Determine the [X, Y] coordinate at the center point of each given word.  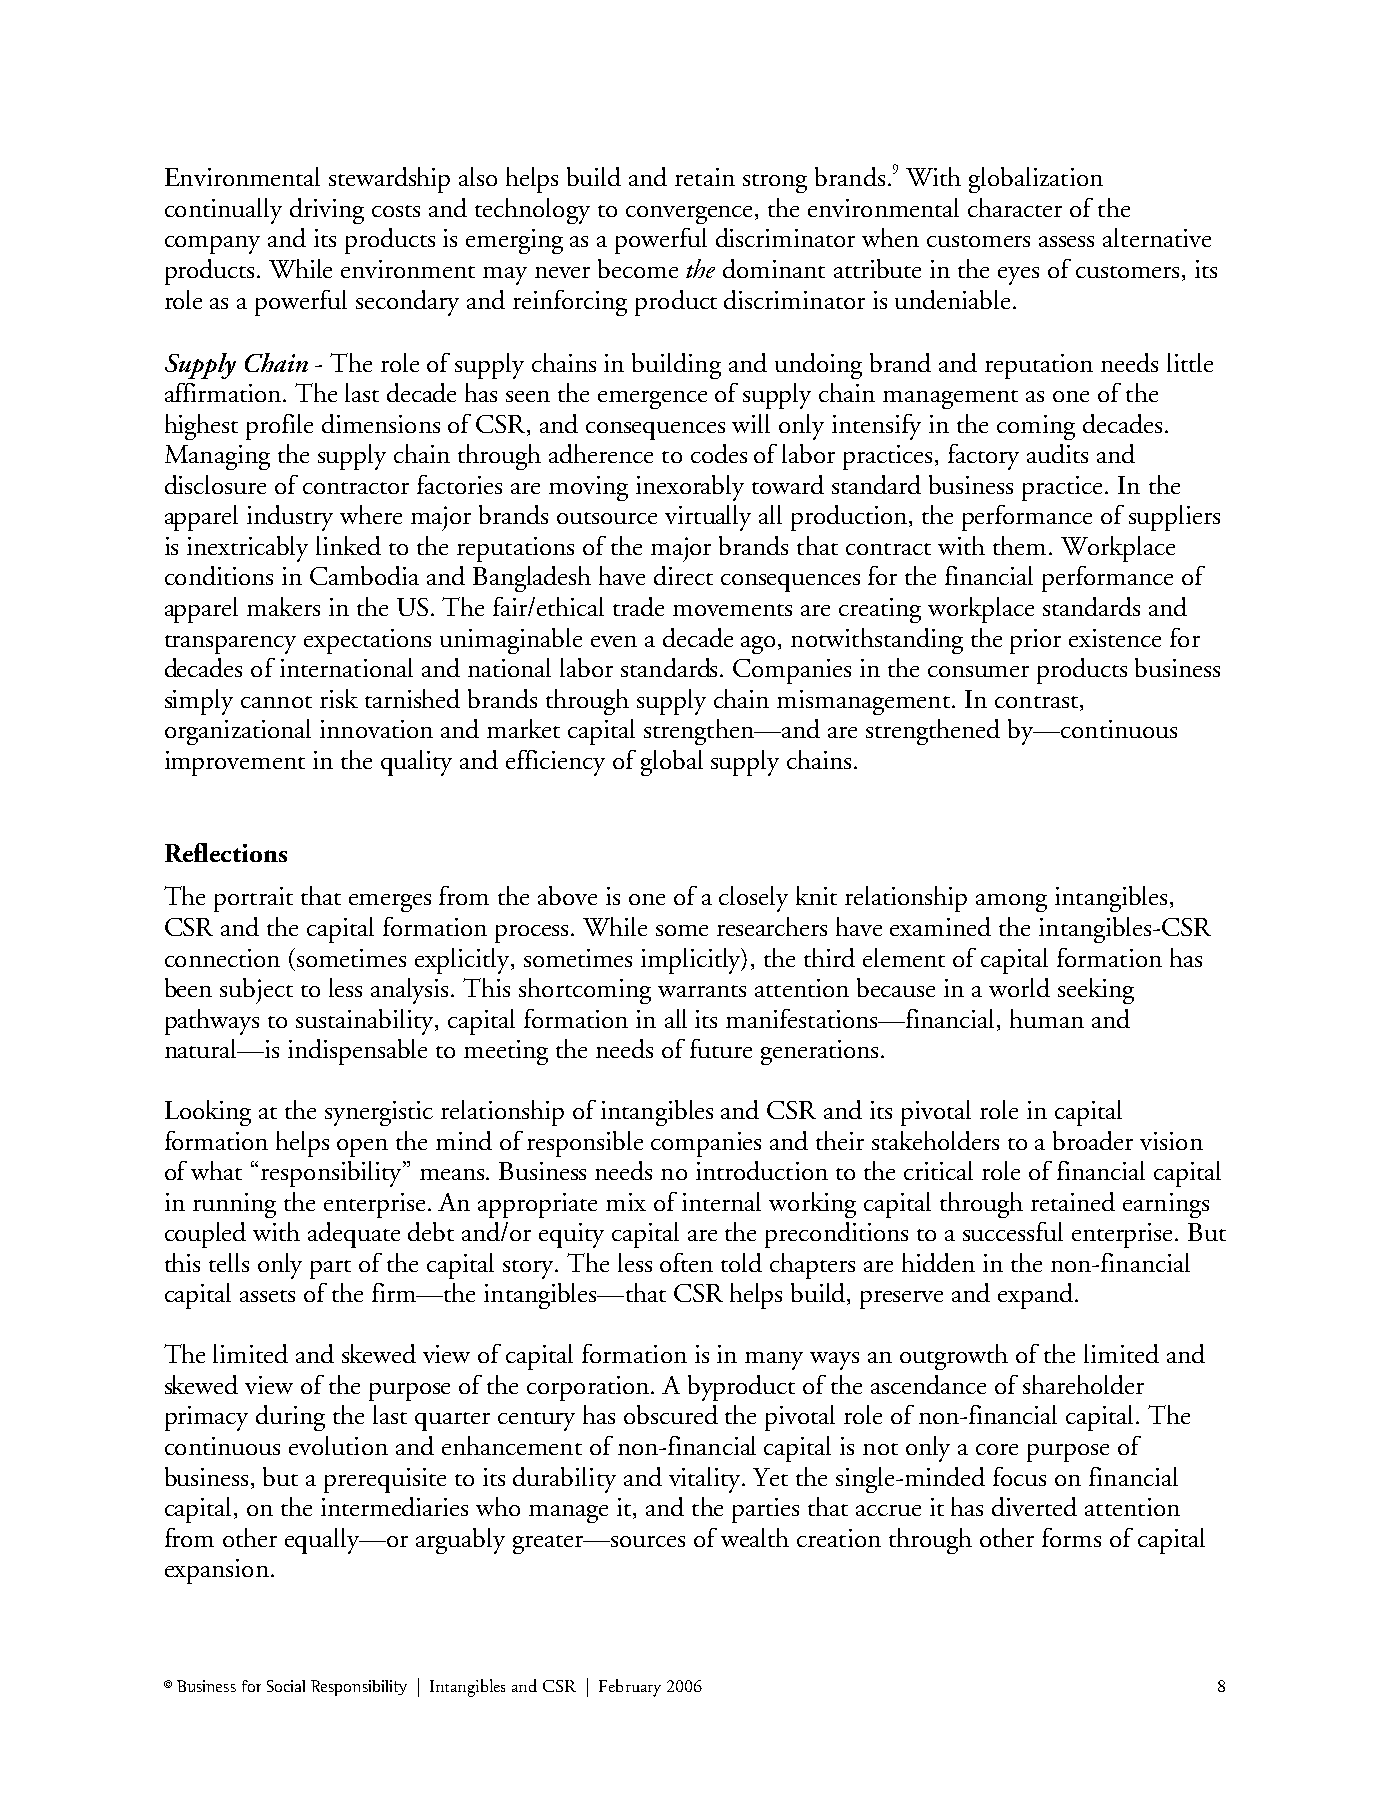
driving [327, 211]
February [630, 1688]
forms [1071, 1537]
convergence [691, 215]
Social [286, 1686]
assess [1066, 241]
